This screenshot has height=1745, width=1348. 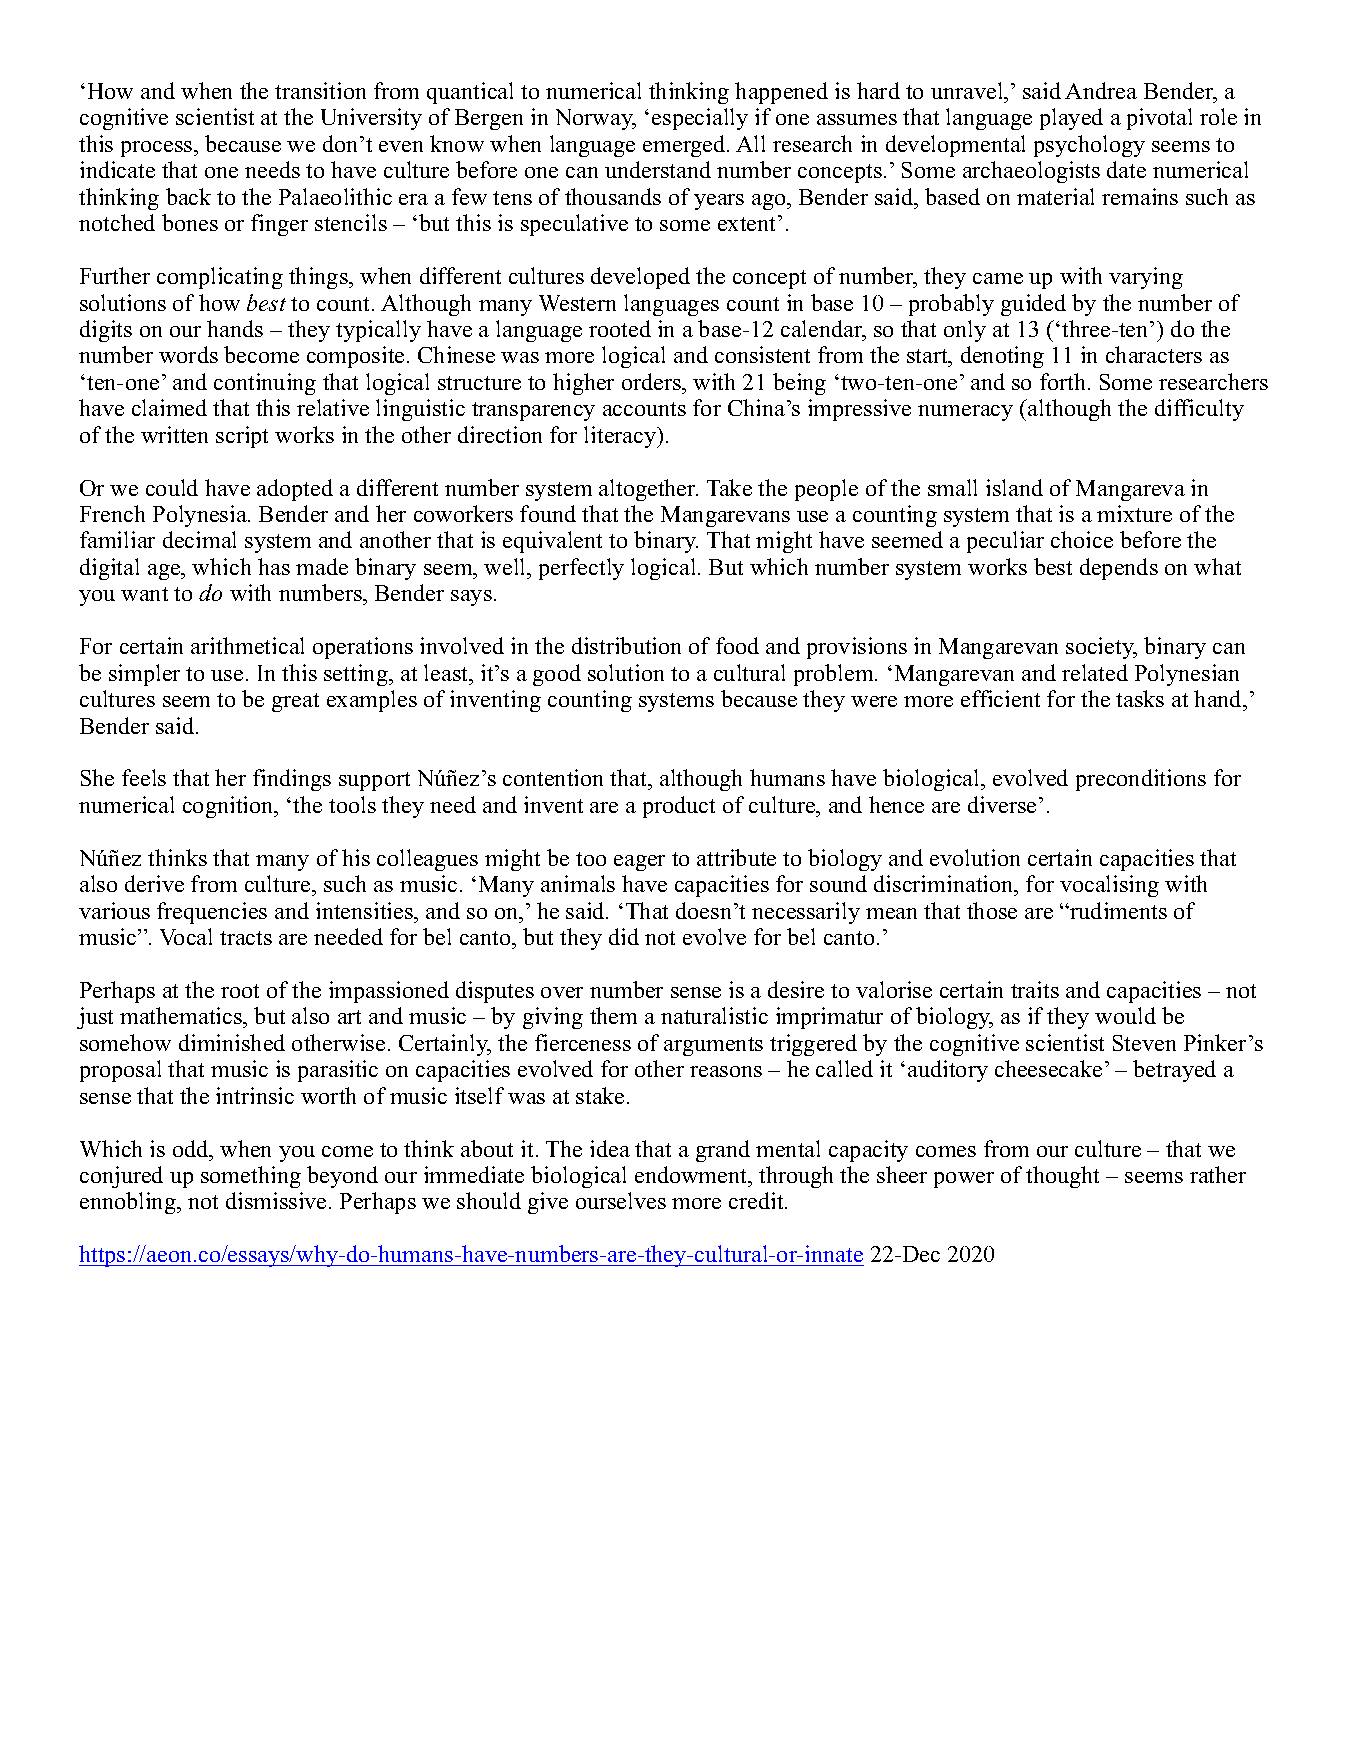 I want to click on distribution, so click(x=626, y=645).
